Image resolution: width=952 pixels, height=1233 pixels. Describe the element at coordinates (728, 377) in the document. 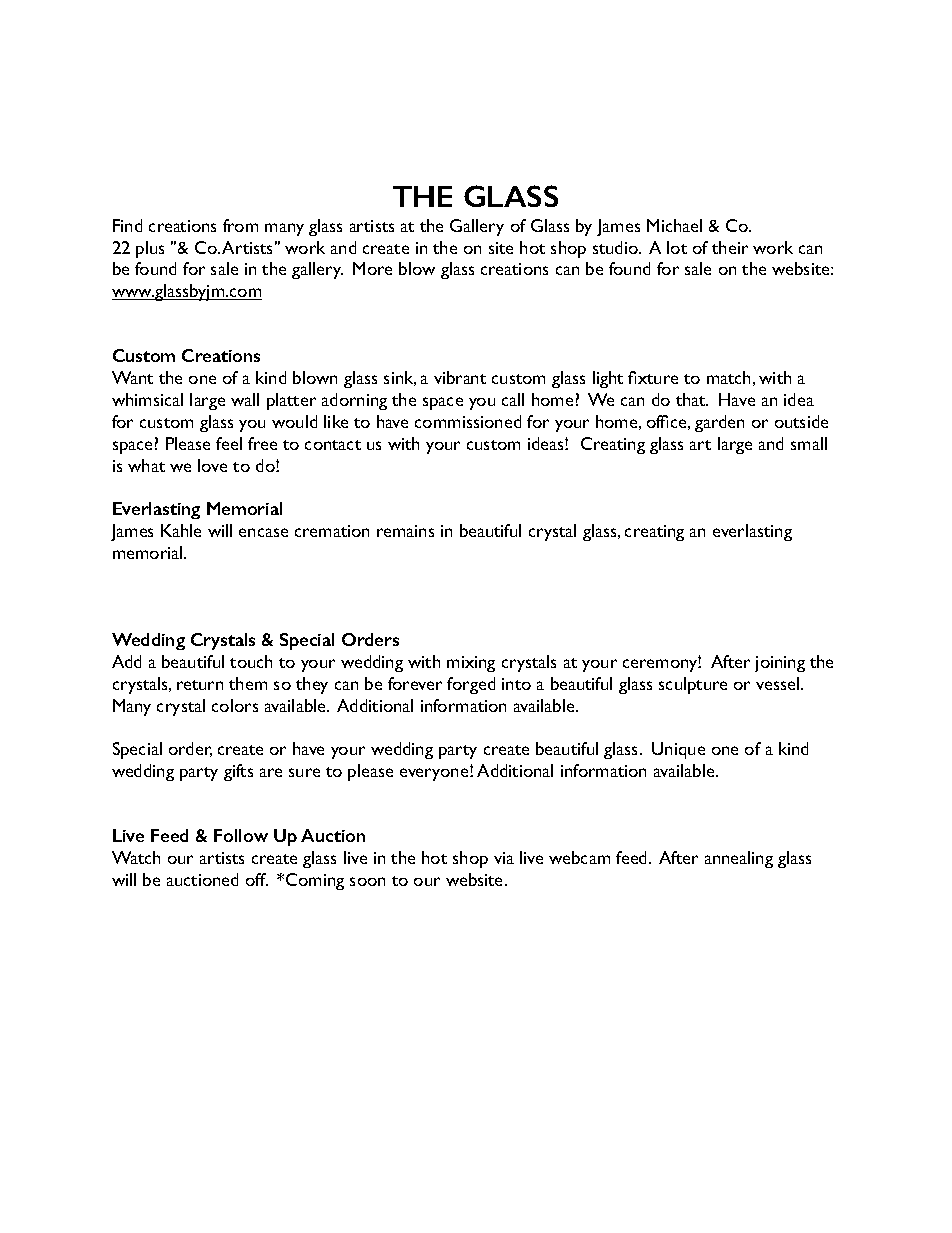

I see `match` at that location.
